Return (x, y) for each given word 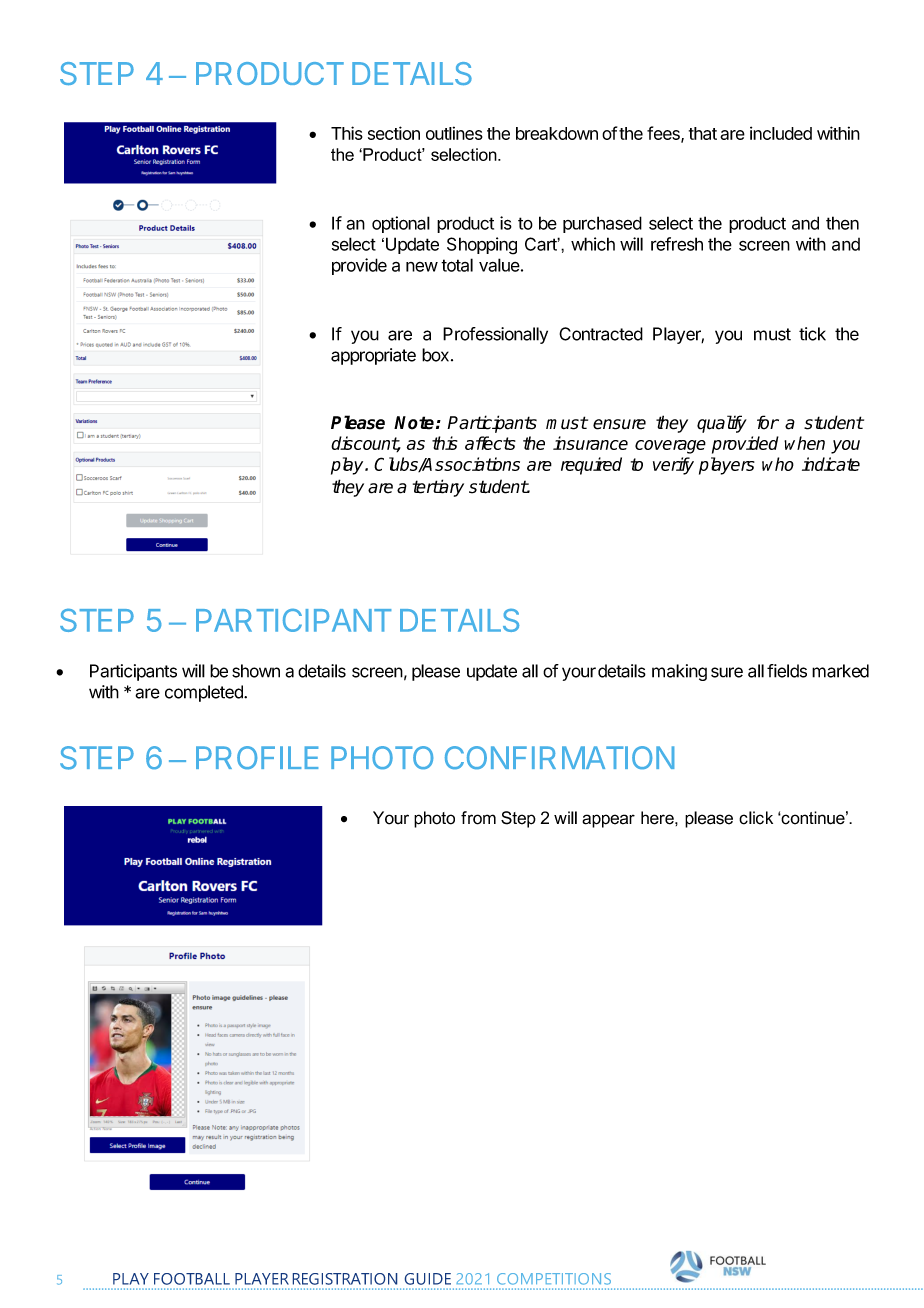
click (756, 818)
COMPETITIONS (554, 1279)
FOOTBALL (192, 1279)
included (781, 133)
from (478, 818)
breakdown (557, 133)
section (394, 133)
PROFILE (257, 757)
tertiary (438, 488)
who (778, 464)
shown (256, 671)
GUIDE (428, 1279)
